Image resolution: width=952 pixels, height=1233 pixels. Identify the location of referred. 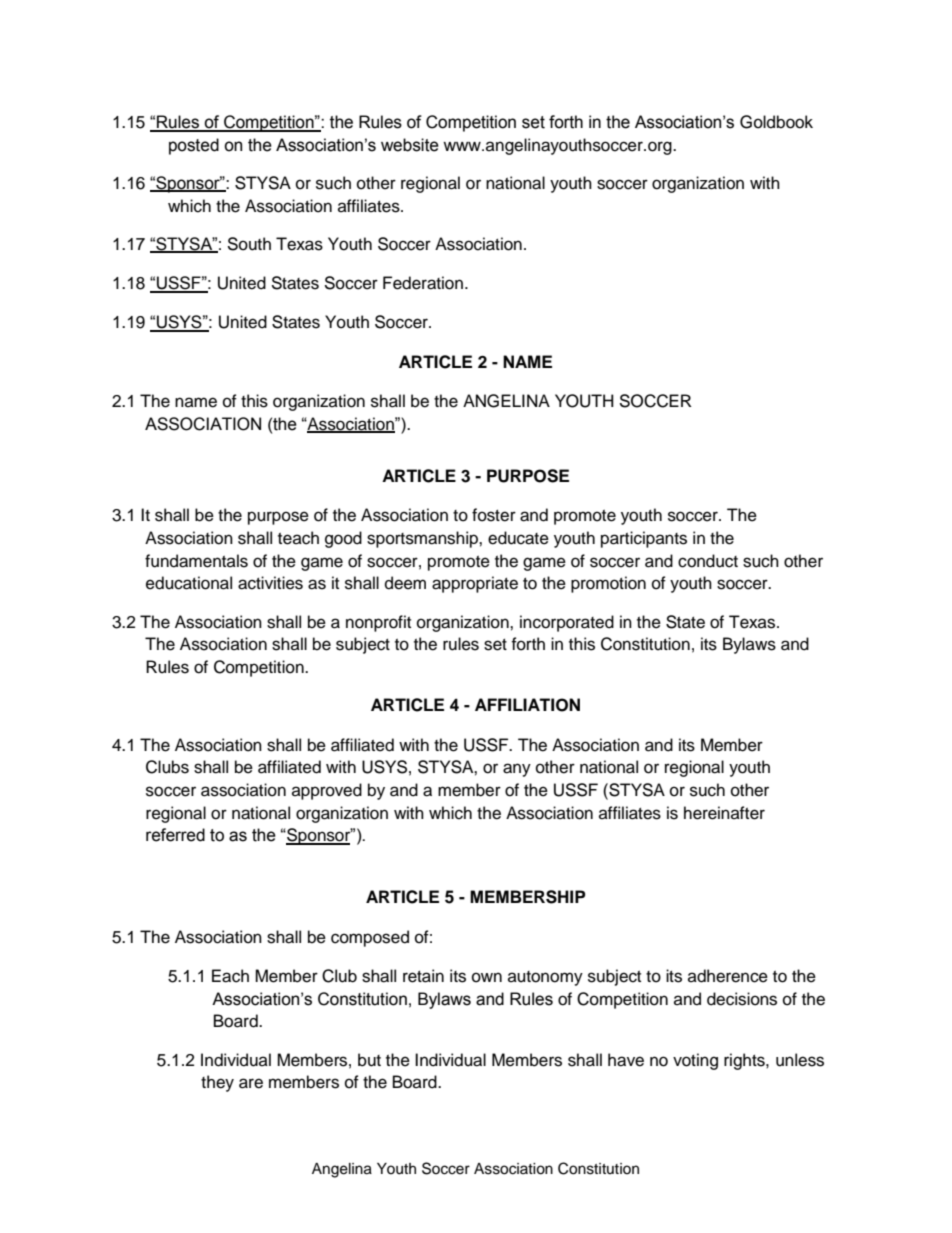
(175, 835).
